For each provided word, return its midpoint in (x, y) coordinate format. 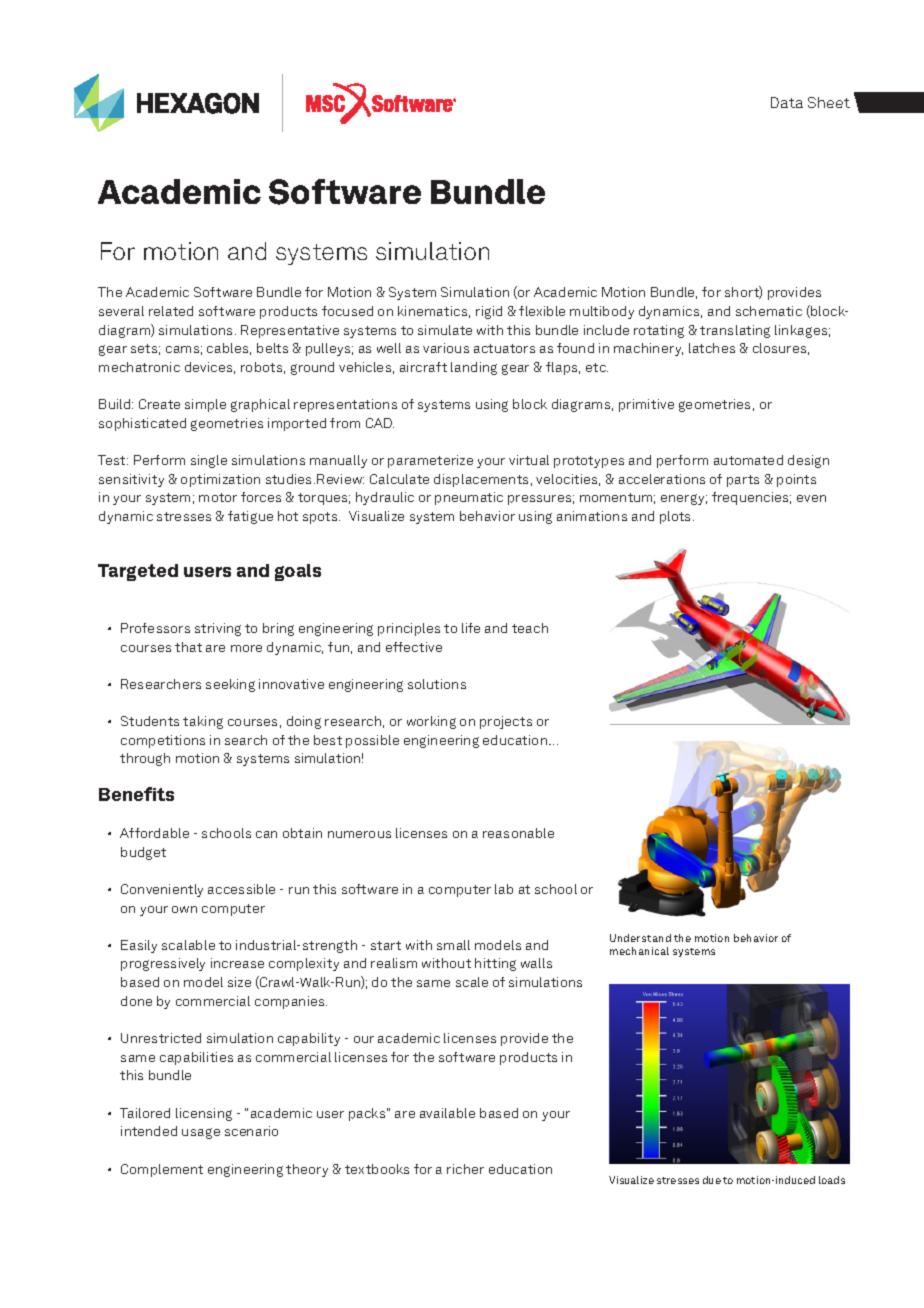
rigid (489, 312)
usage (201, 1133)
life (471, 628)
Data (787, 102)
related (171, 311)
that (188, 647)
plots (677, 517)
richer (465, 1169)
